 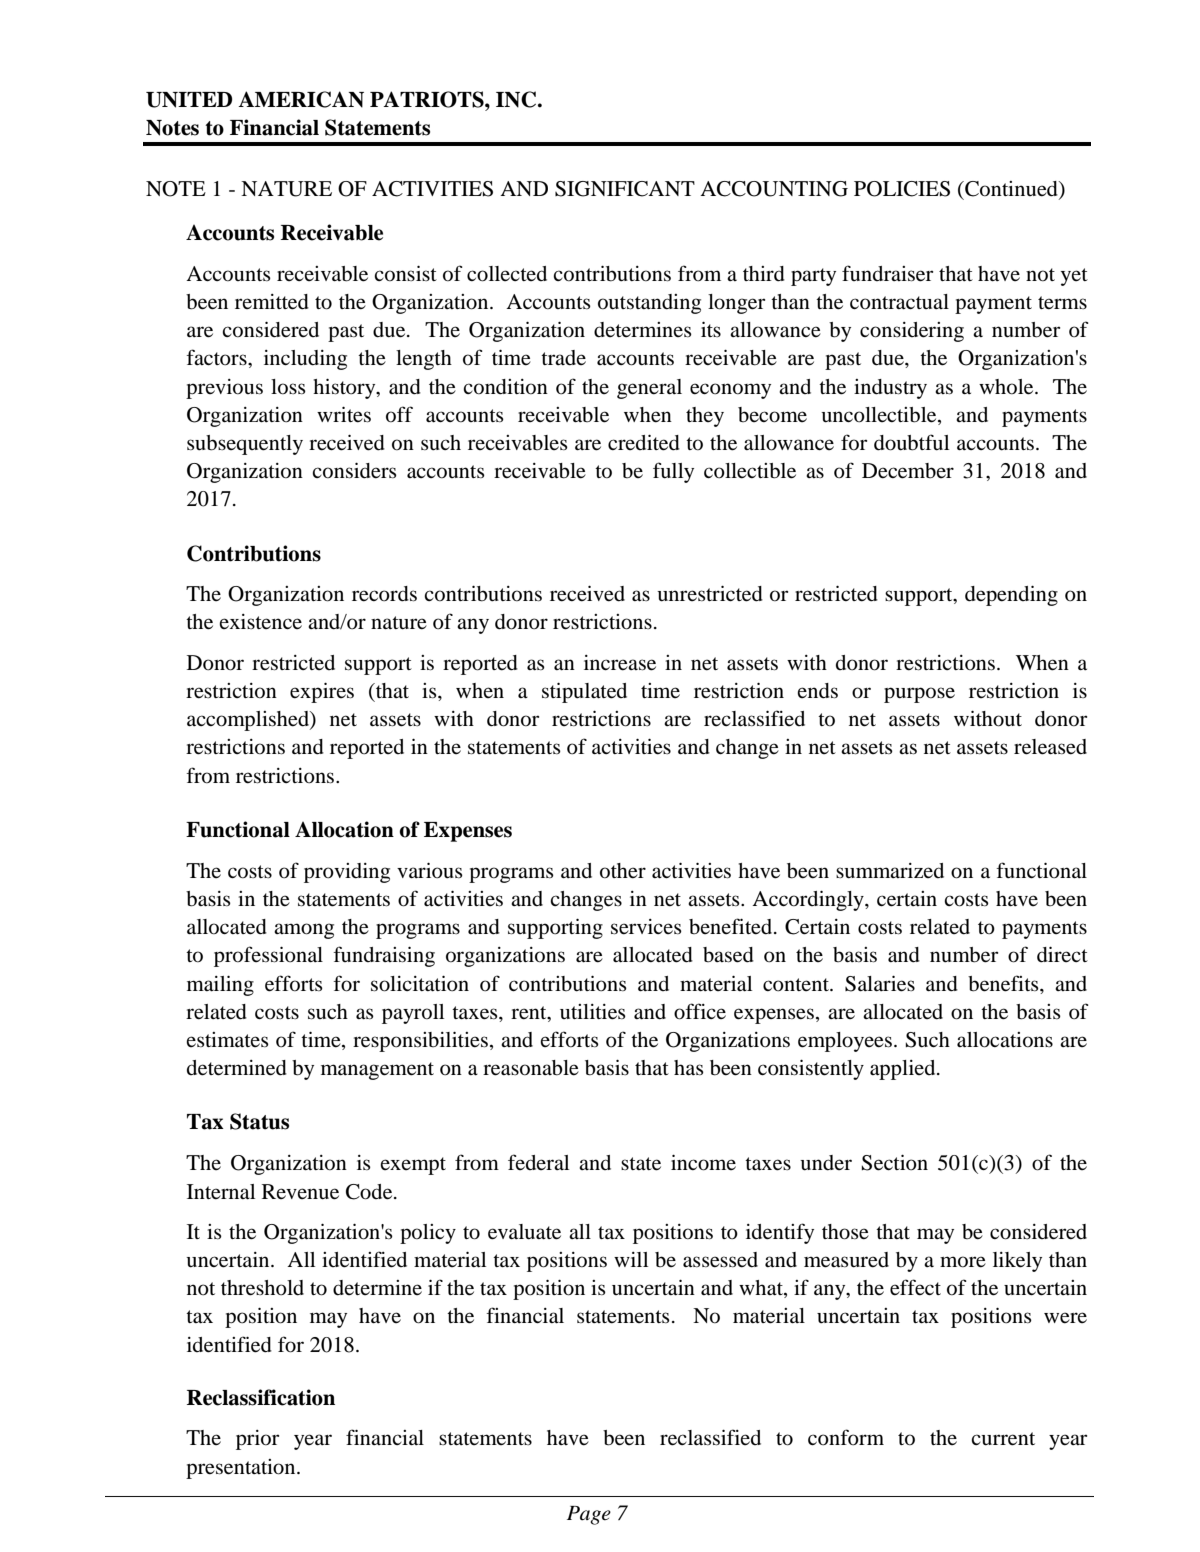 I want to click on utilities, so click(x=593, y=1012).
